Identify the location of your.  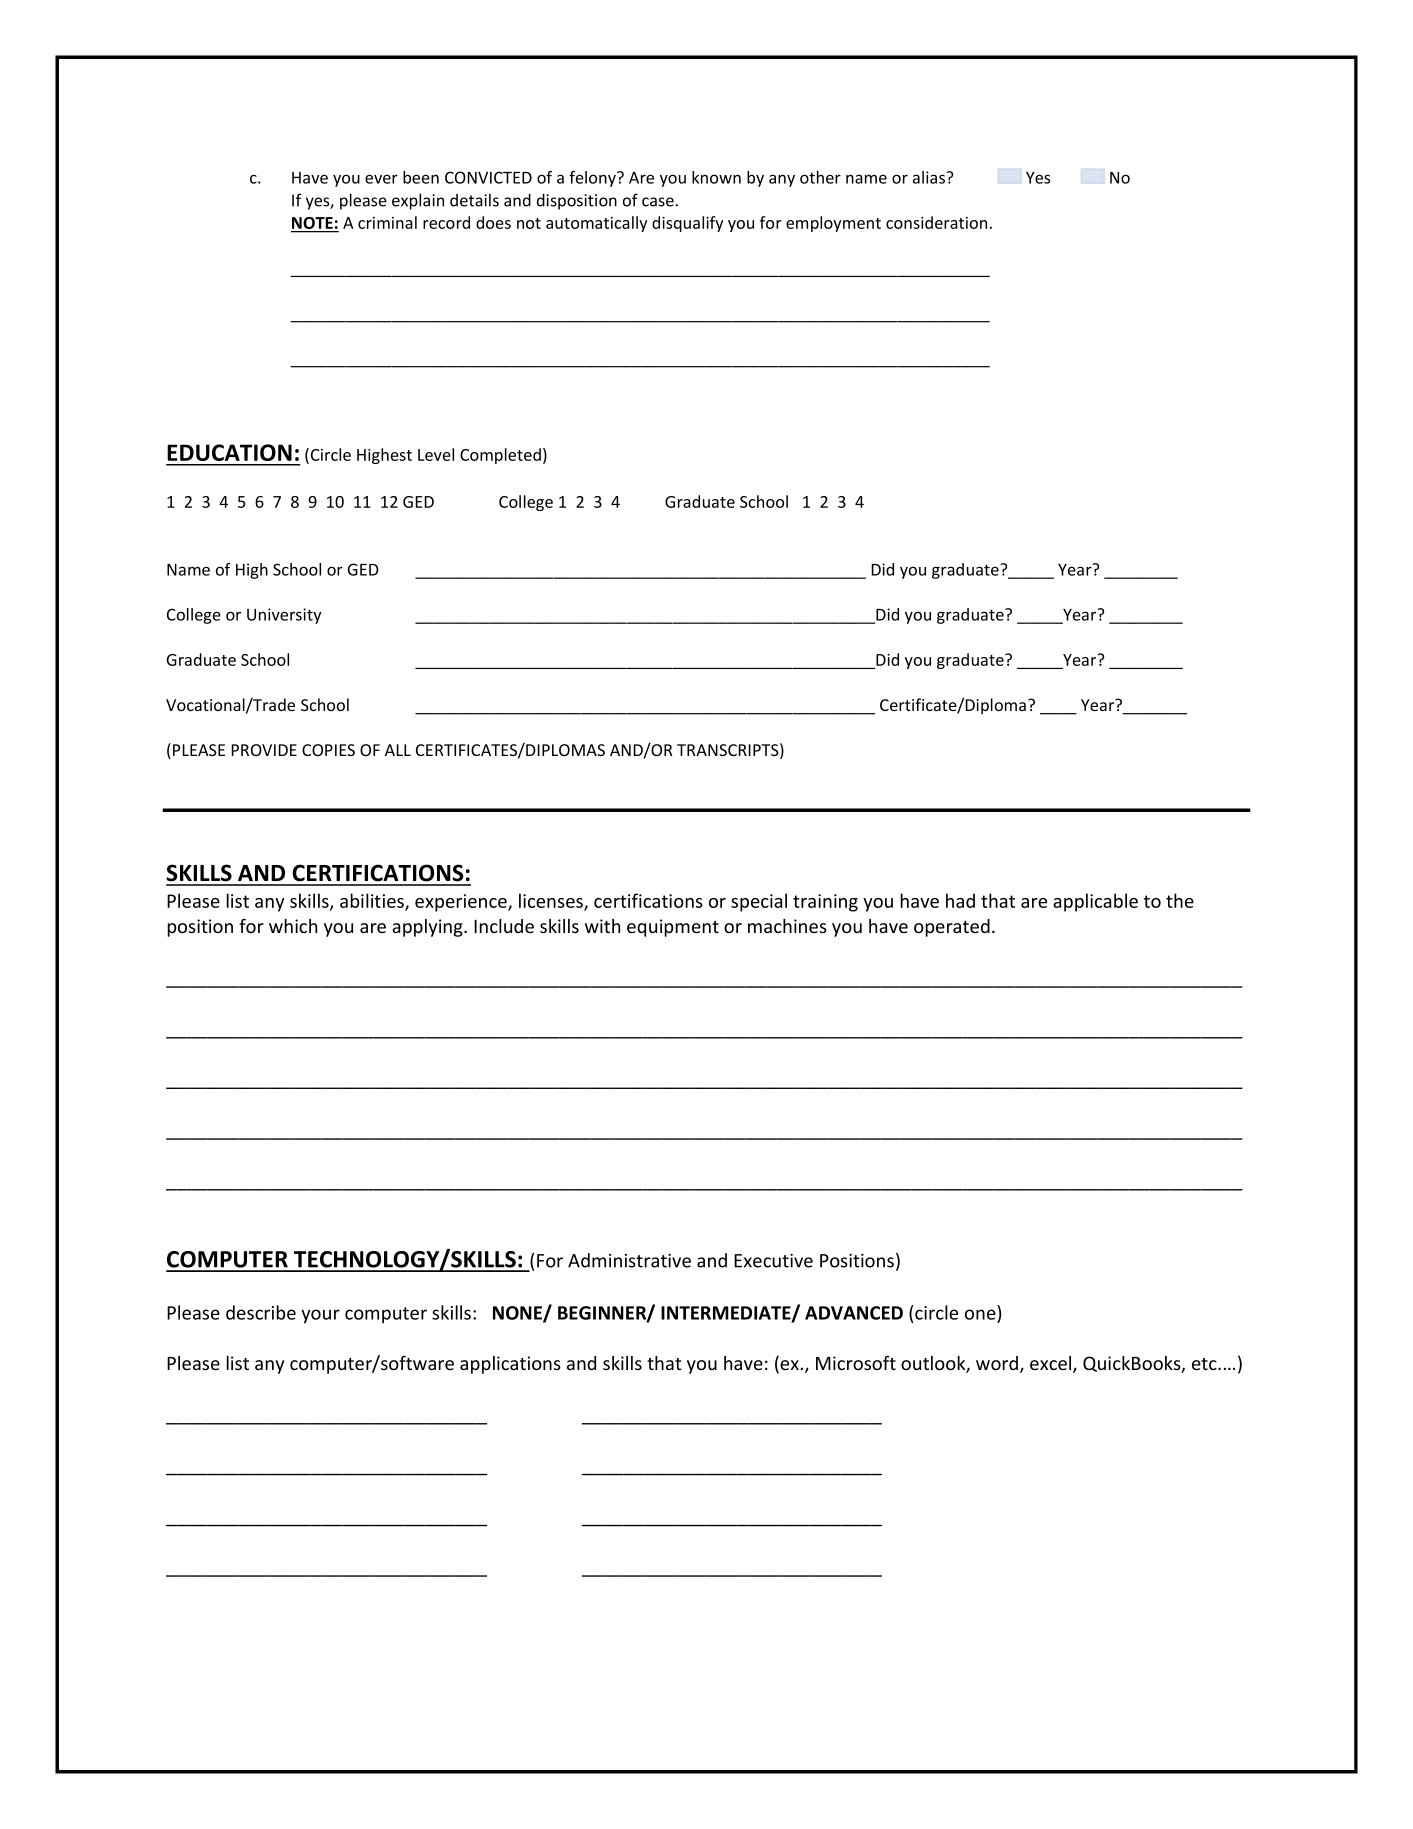
(320, 1316).
